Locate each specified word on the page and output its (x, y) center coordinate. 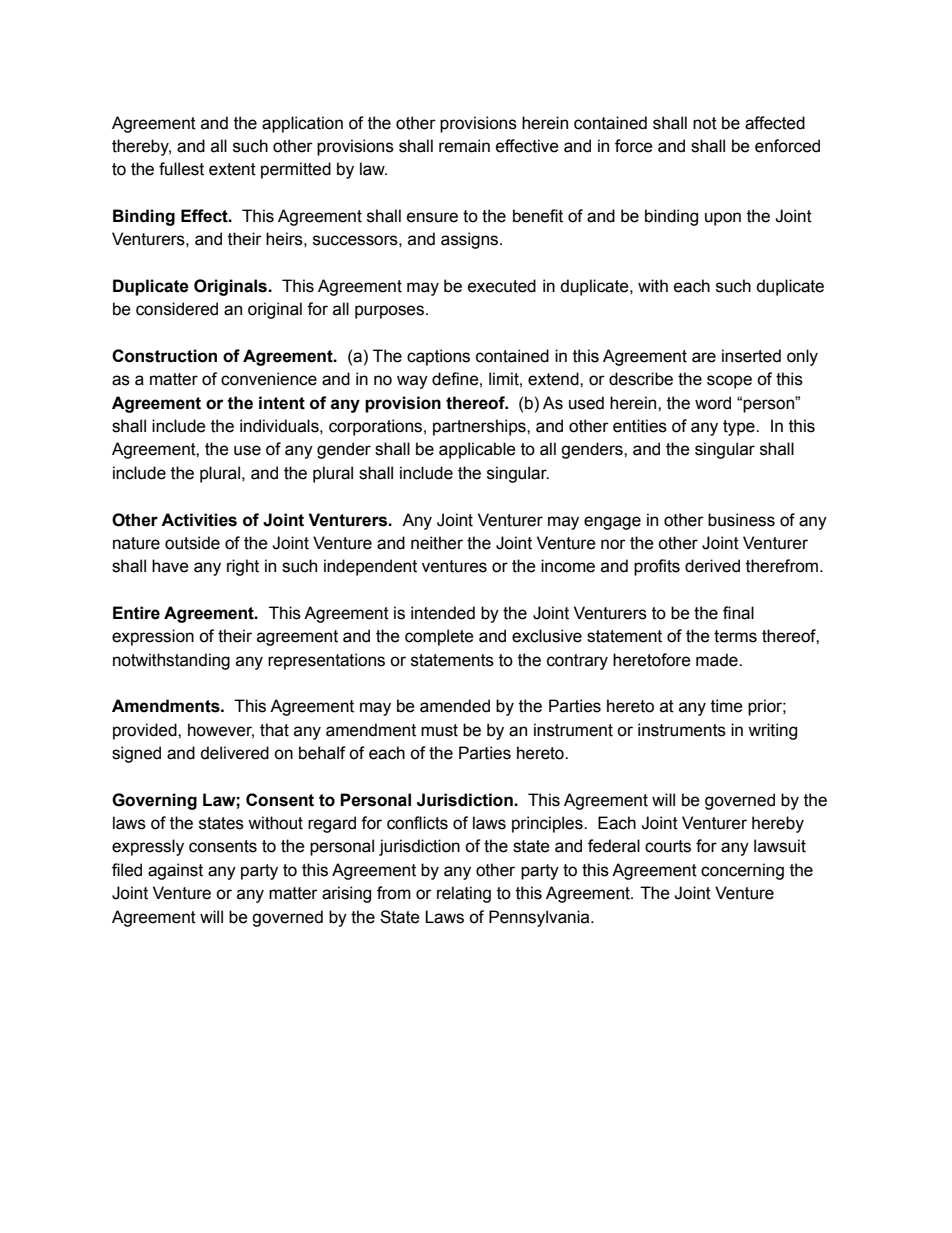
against (175, 871)
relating (464, 894)
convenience (269, 379)
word (713, 403)
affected (775, 123)
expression (153, 637)
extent (232, 169)
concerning (742, 871)
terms (735, 636)
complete (439, 637)
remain (464, 146)
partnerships (480, 427)
